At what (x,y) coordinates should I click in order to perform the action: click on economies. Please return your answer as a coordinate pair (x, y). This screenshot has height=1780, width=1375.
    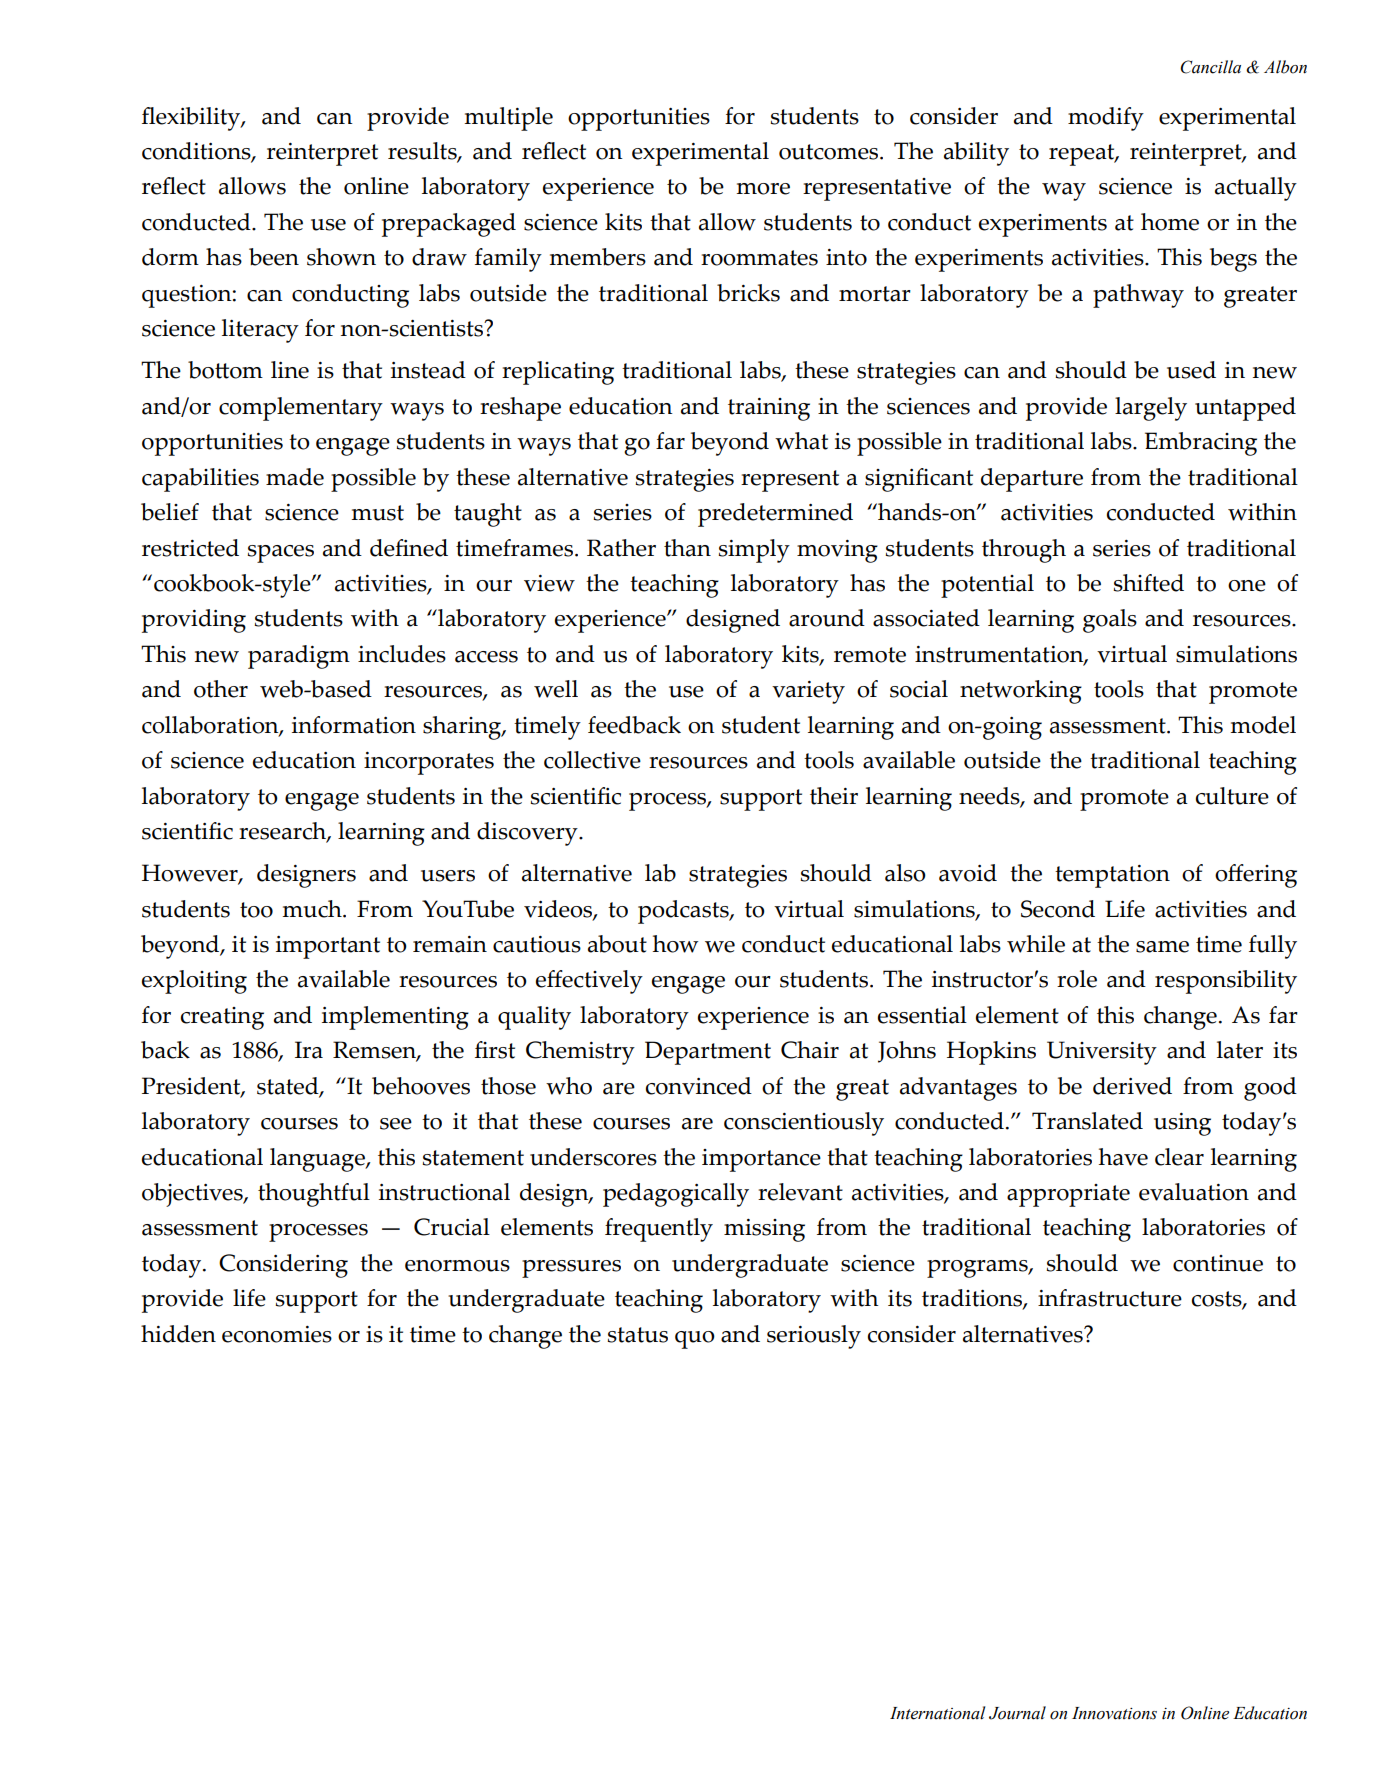
    Looking at the image, I should click on (277, 1334).
